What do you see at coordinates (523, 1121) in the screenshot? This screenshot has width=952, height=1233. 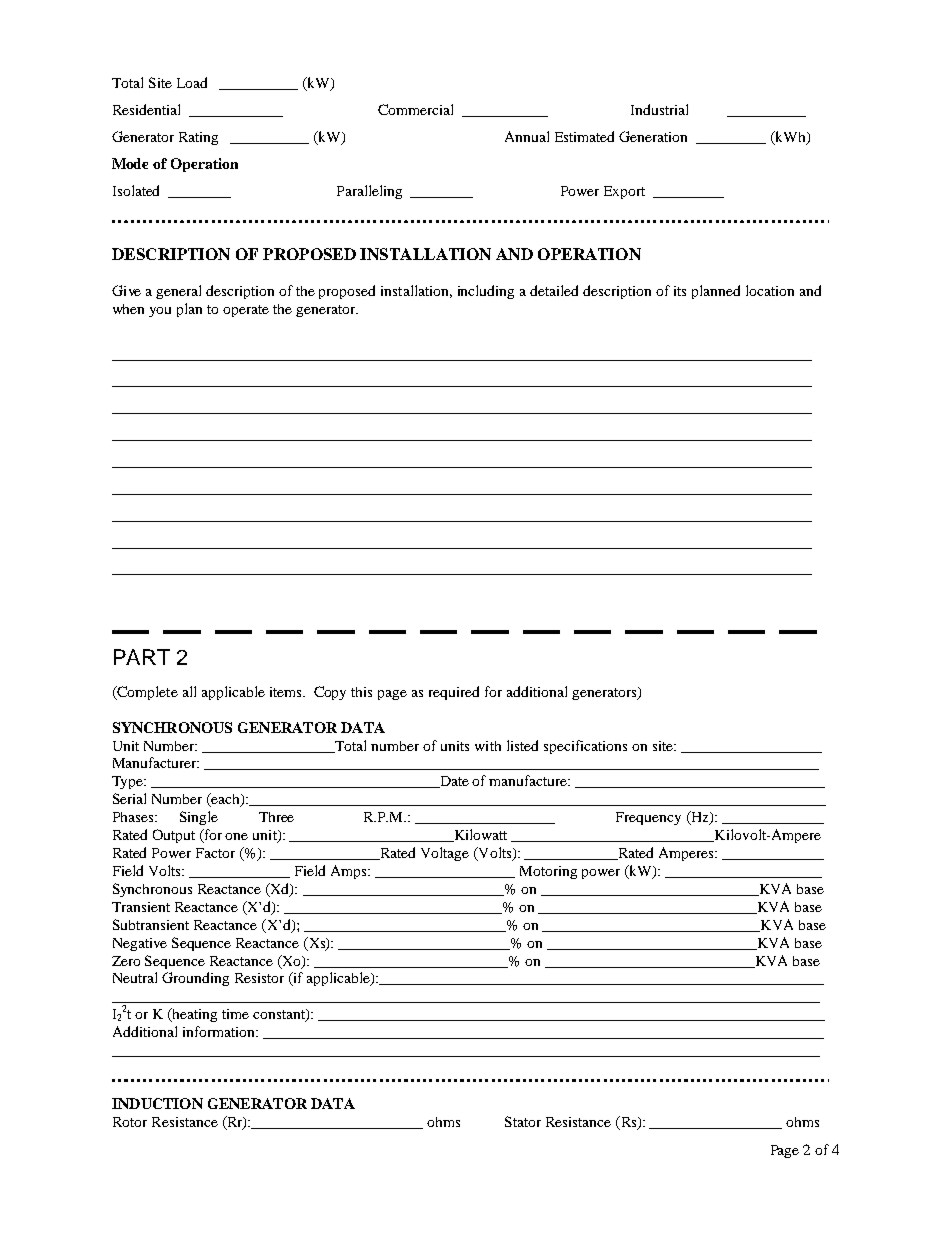 I see `Stator` at bounding box center [523, 1121].
